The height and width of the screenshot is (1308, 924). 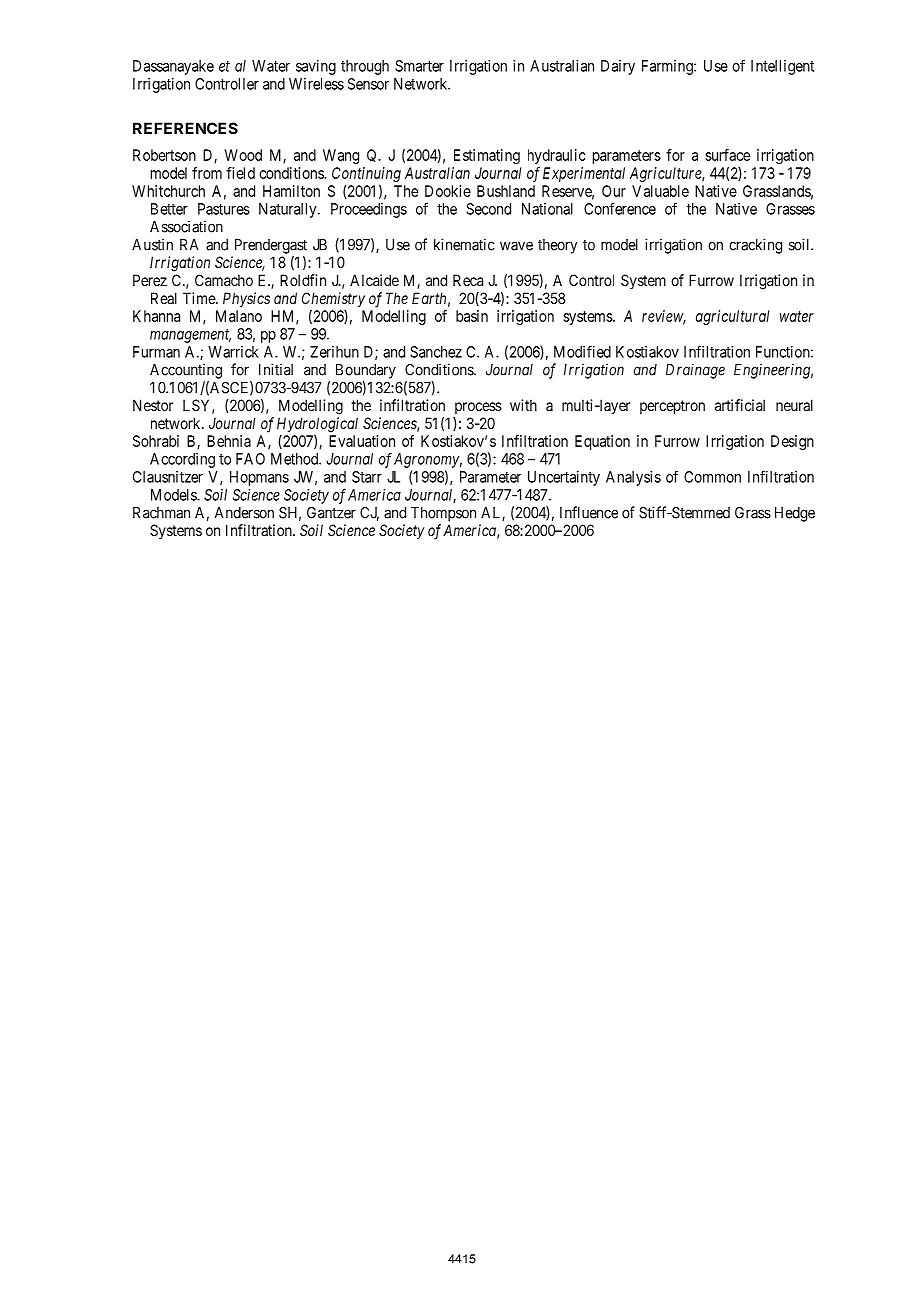 I want to click on Anderson, so click(x=244, y=513).
